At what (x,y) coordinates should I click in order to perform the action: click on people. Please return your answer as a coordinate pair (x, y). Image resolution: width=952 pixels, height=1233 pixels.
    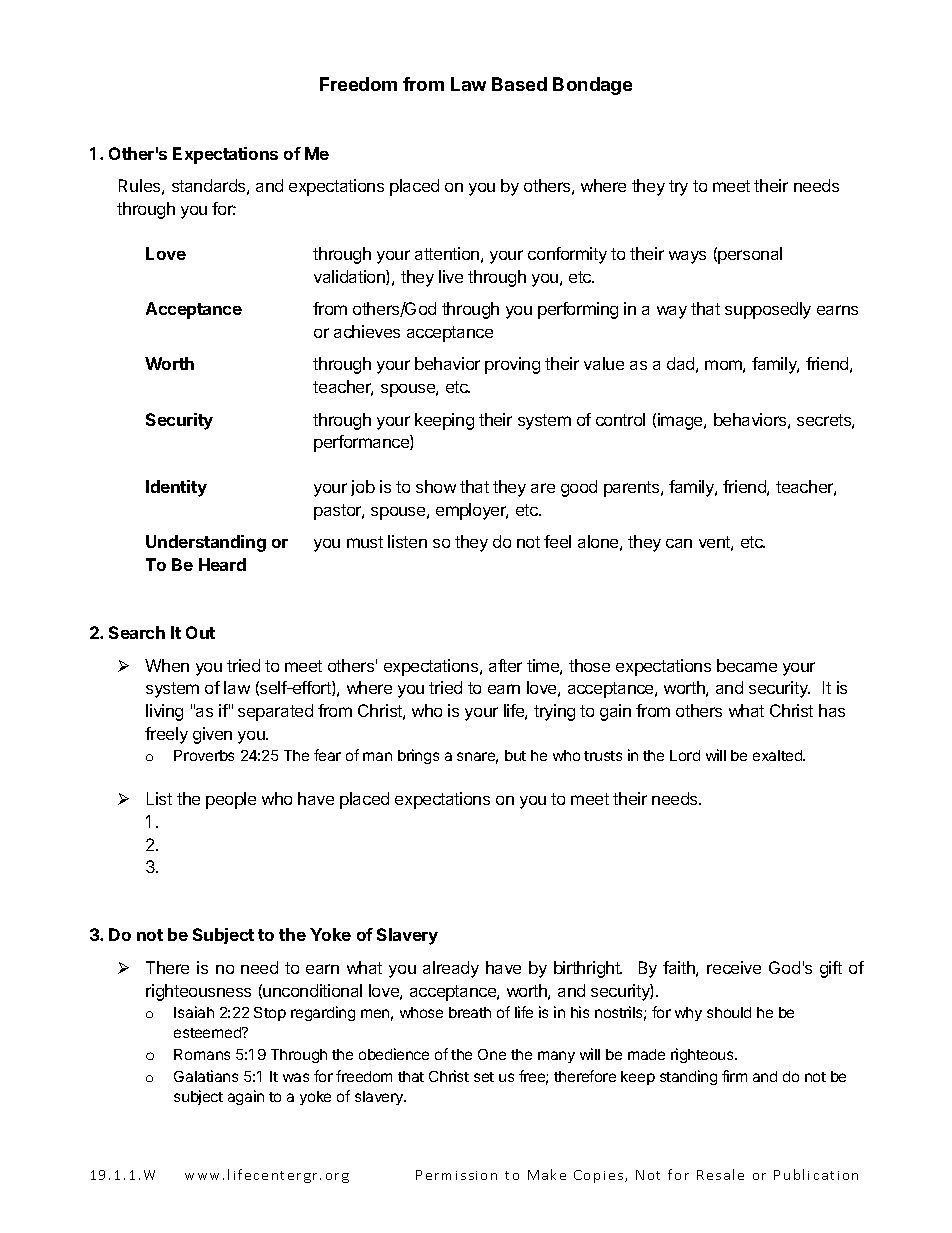
    Looking at the image, I should click on (231, 800).
